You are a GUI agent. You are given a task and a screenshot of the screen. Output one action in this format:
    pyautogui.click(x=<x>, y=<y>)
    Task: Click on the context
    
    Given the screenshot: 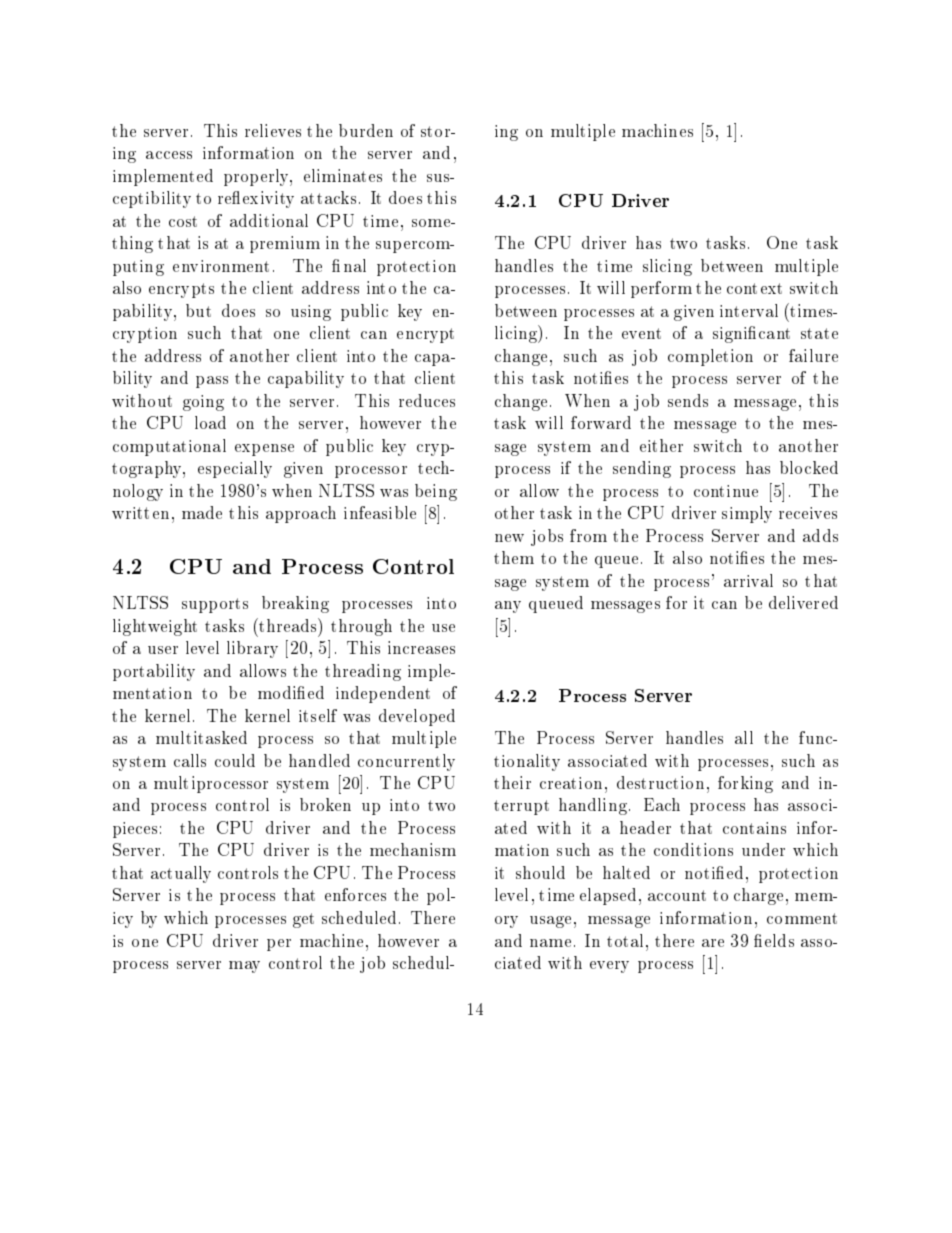 What is the action you would take?
    pyautogui.click(x=754, y=288)
